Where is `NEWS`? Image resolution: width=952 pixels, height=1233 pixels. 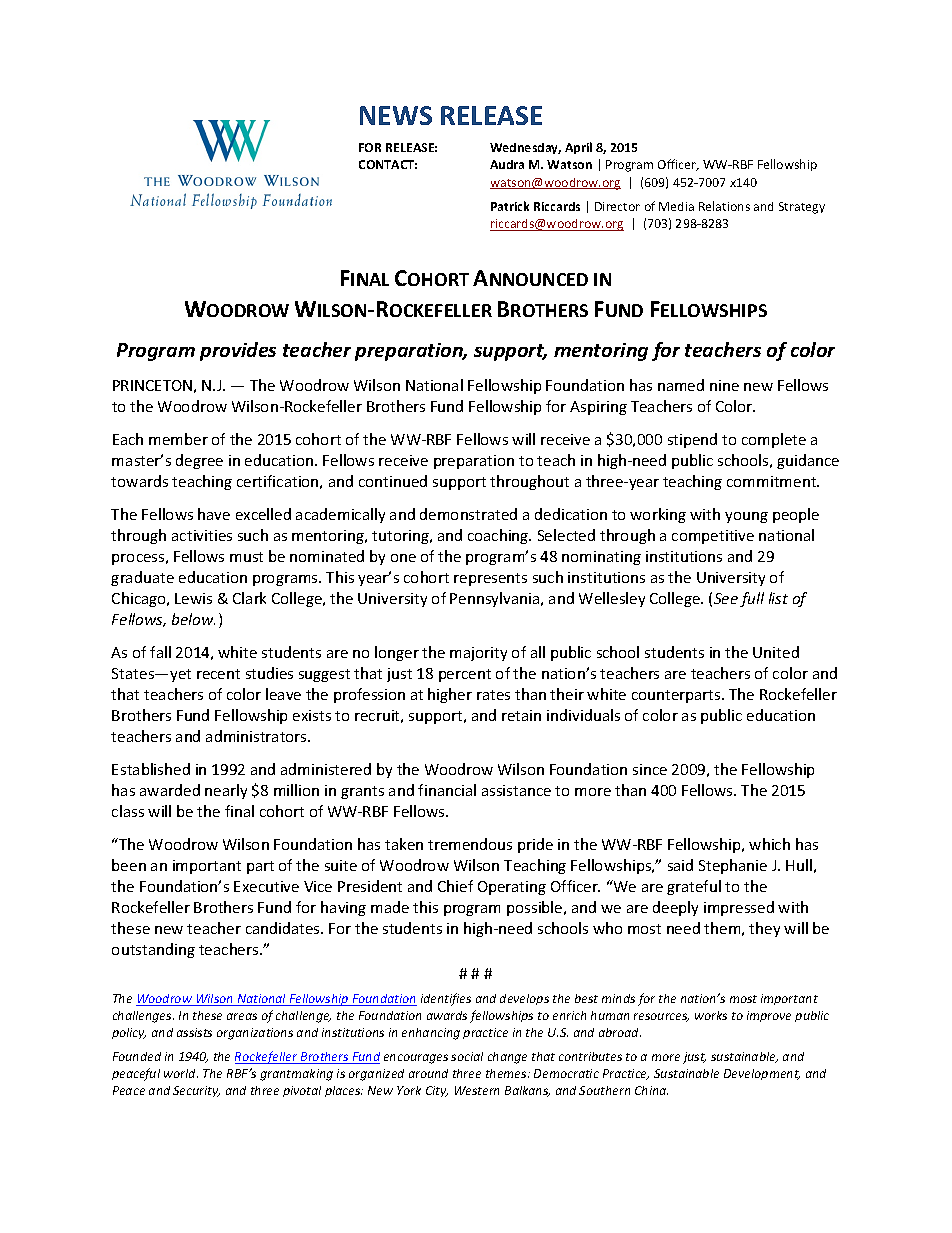
NEWS is located at coordinates (396, 115).
